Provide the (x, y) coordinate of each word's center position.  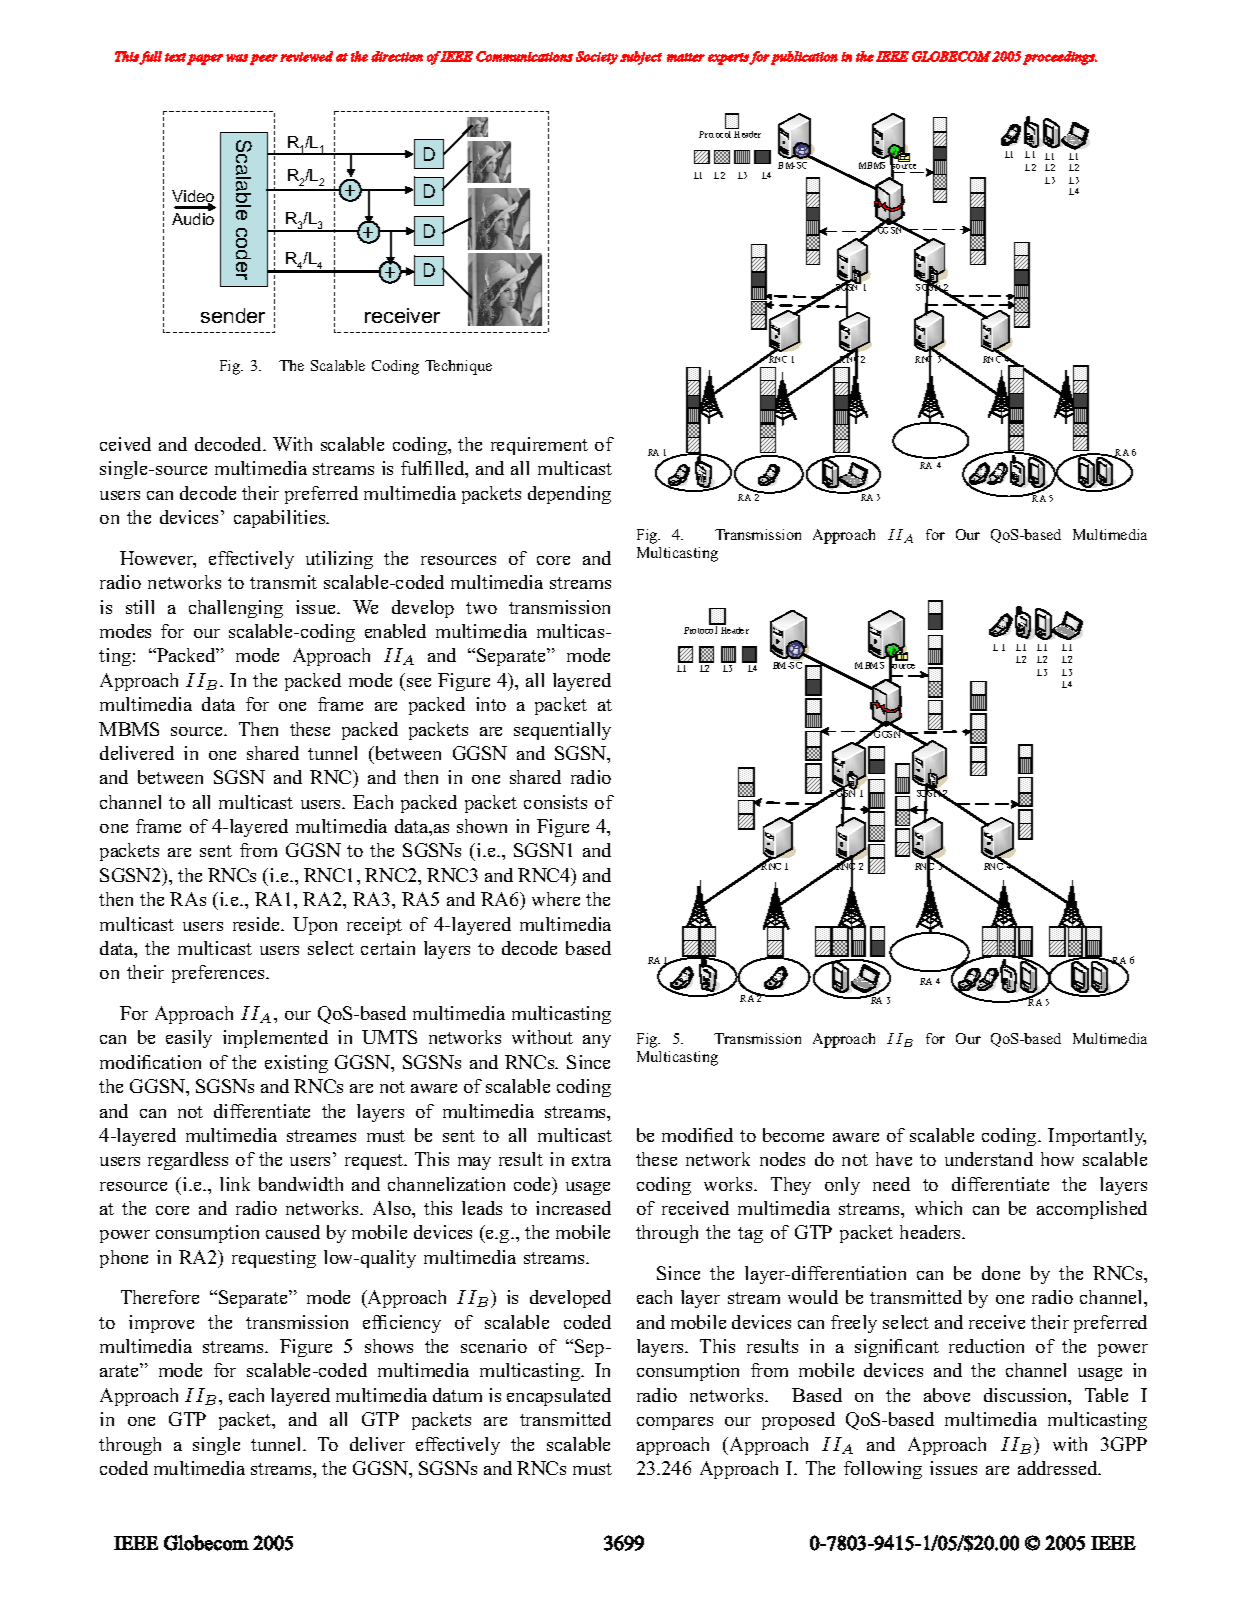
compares (675, 1423)
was (237, 58)
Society (597, 58)
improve (161, 1324)
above (947, 1395)
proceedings (1060, 58)
